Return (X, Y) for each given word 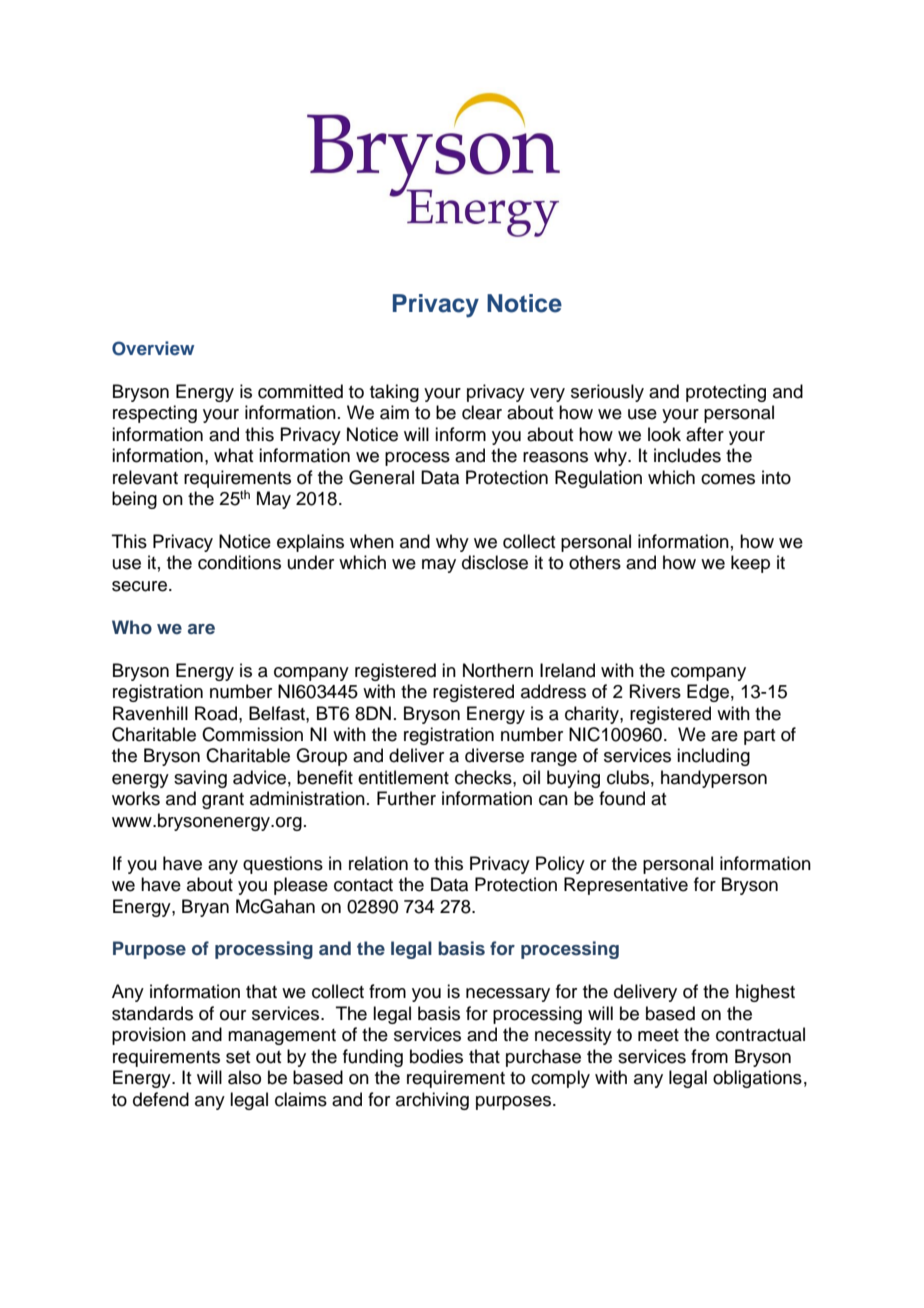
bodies (436, 1056)
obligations (757, 1079)
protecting (726, 393)
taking (394, 393)
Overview (153, 348)
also (244, 1077)
